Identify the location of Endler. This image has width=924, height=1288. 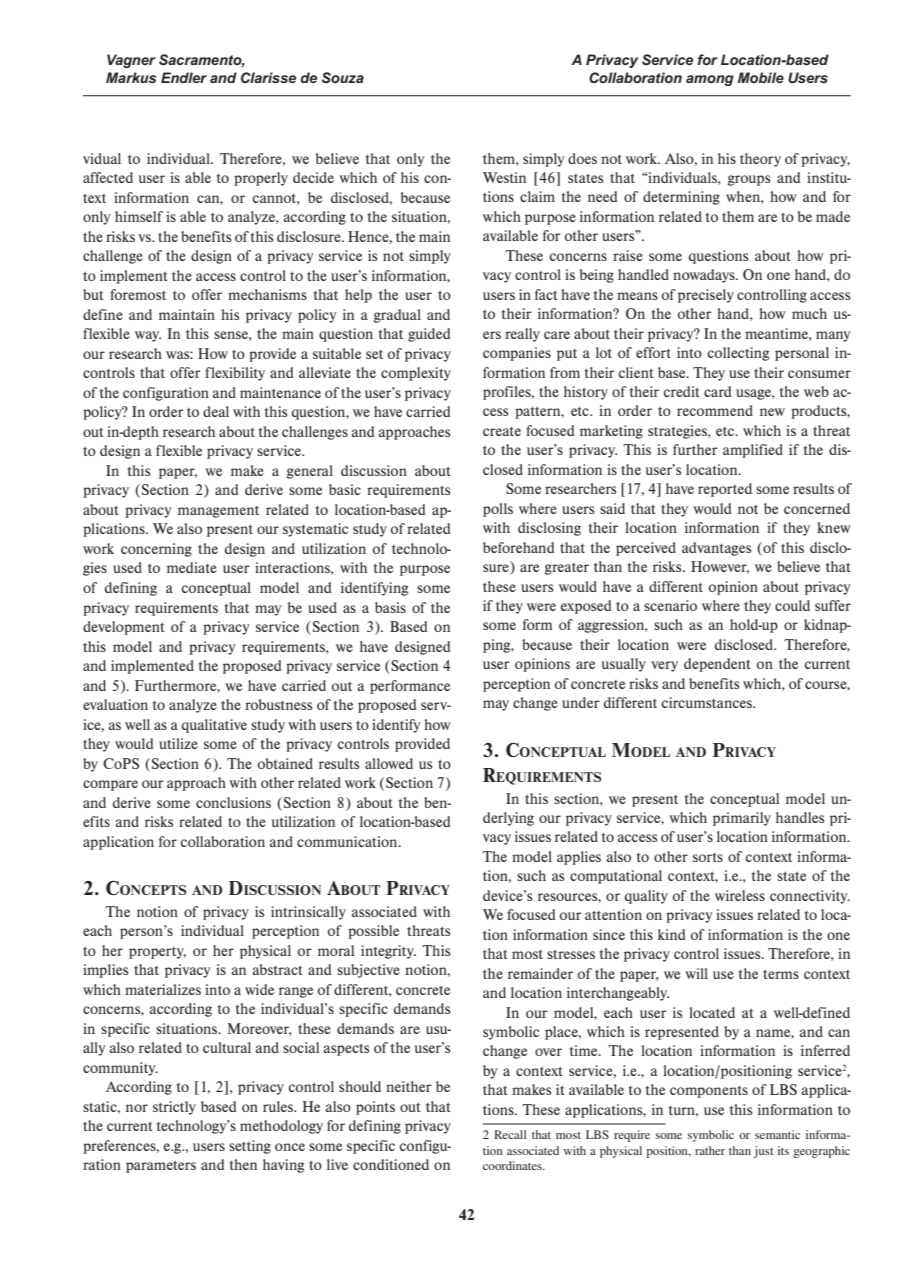
(184, 77).
